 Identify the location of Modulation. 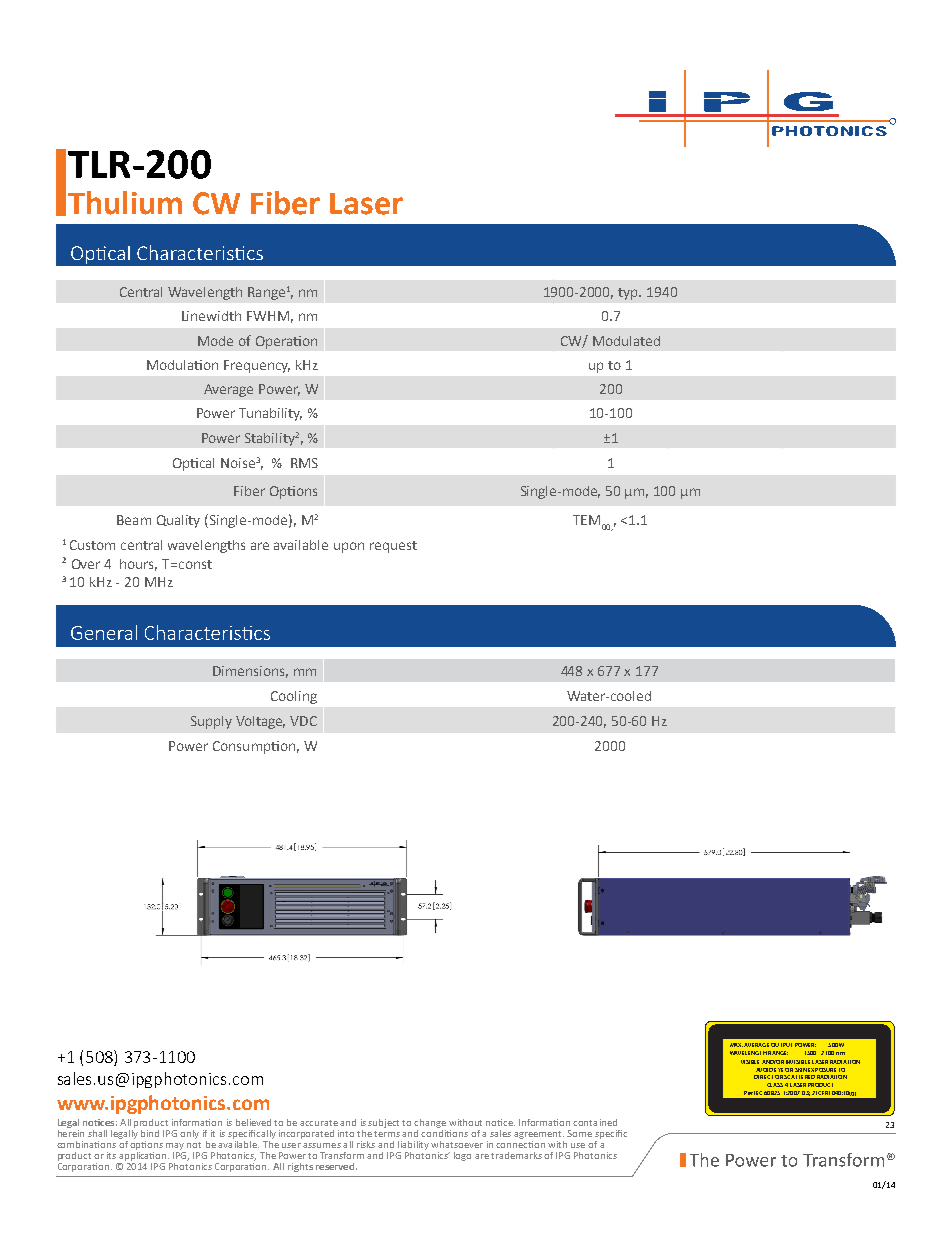
(182, 365).
